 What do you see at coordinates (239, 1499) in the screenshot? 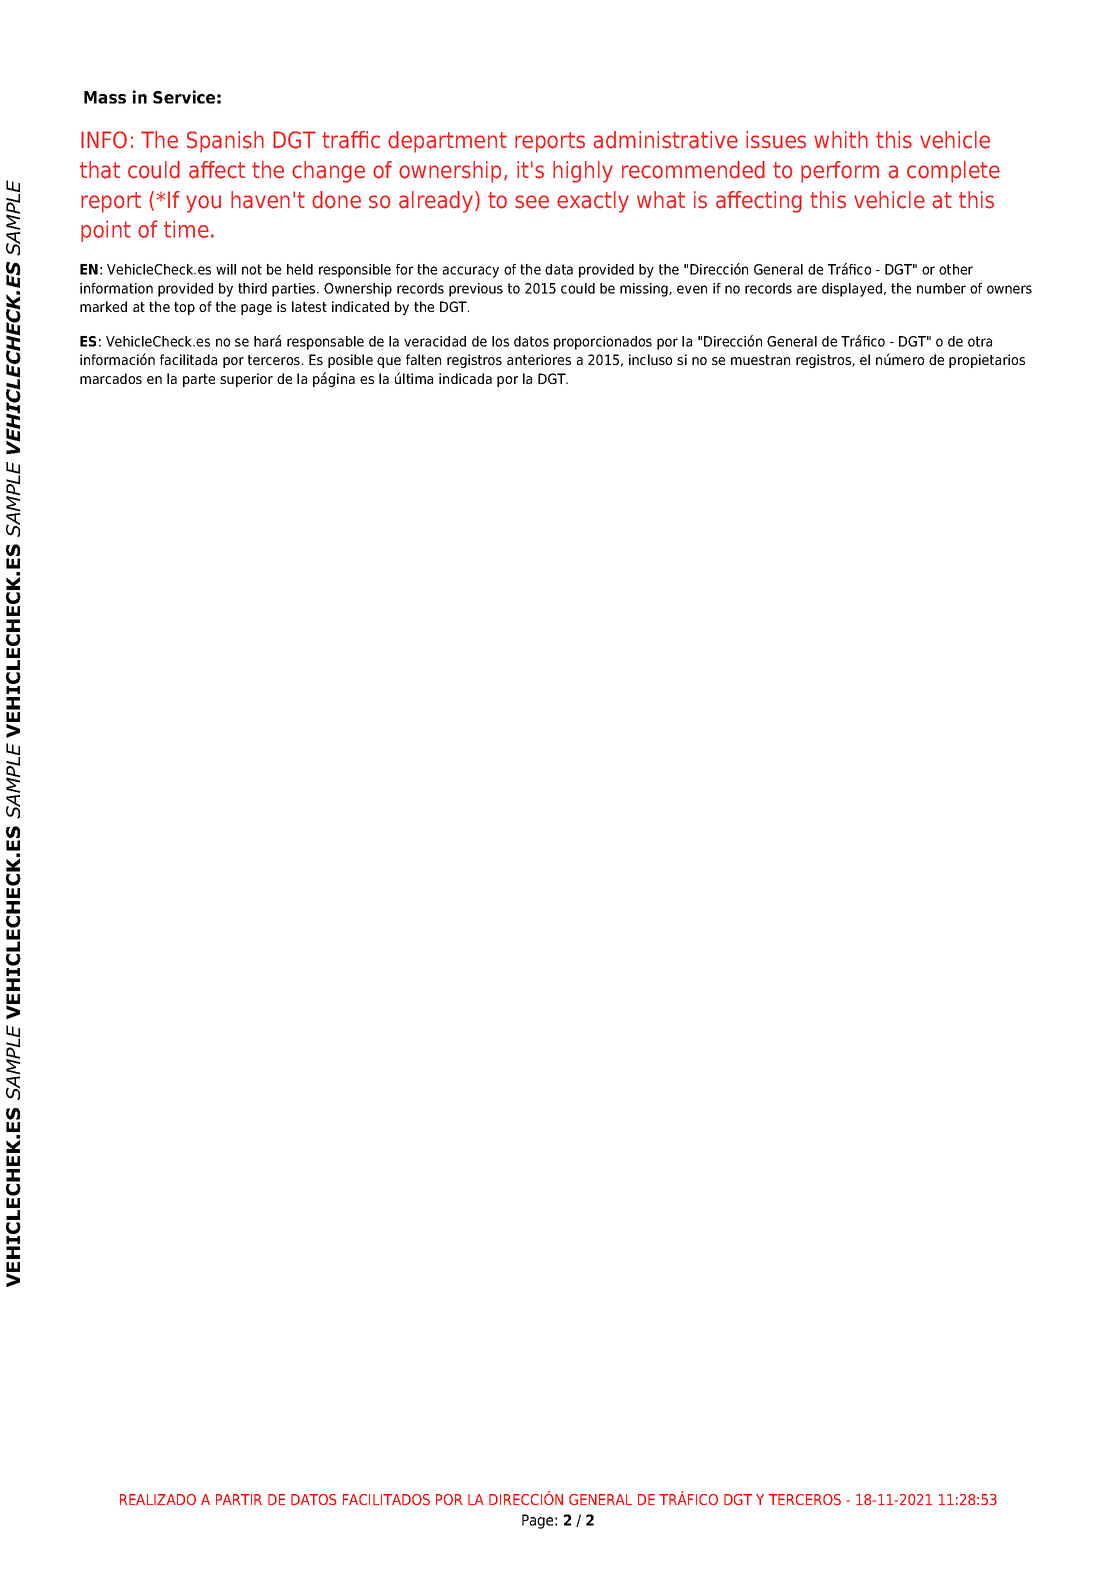
I see `PARTIR` at bounding box center [239, 1499].
